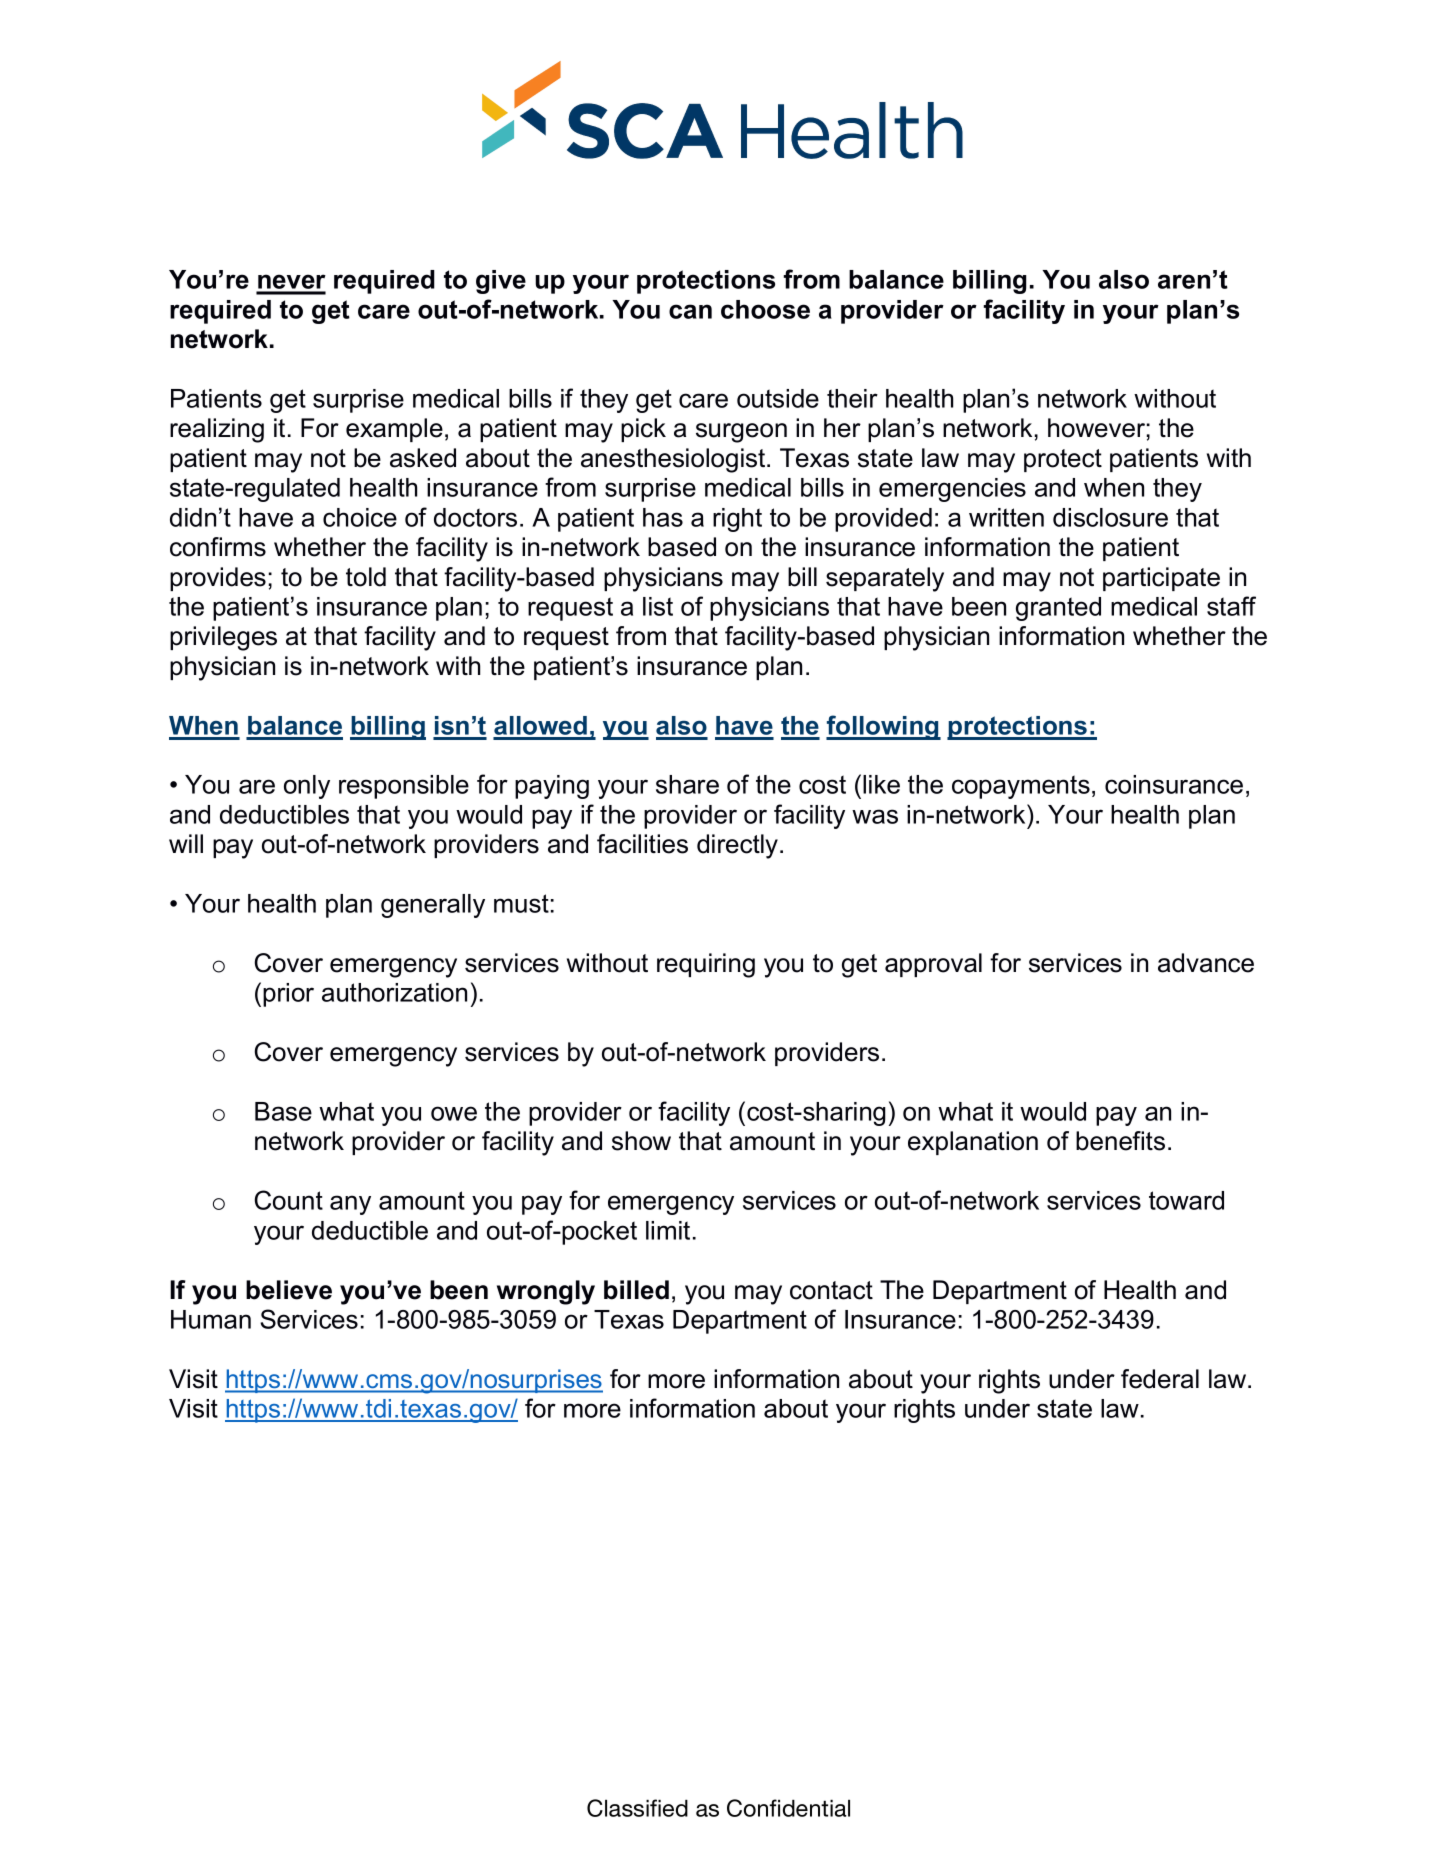 This screenshot has width=1438, height=1860. I want to click on can, so click(690, 311).
